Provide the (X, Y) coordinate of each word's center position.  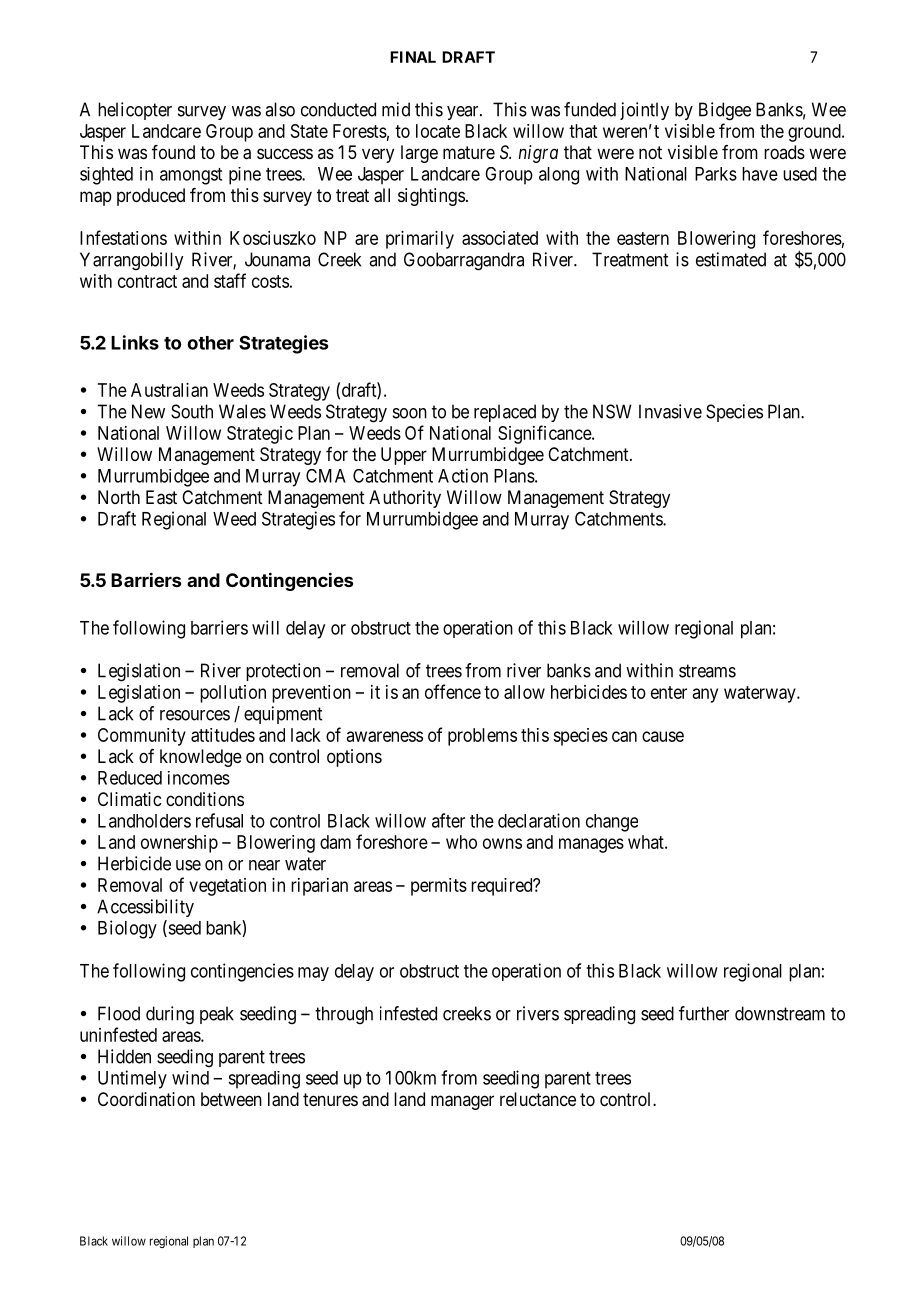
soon (410, 413)
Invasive (670, 411)
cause (663, 736)
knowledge (201, 758)
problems (482, 737)
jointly (644, 111)
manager (462, 1102)
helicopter (135, 111)
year (464, 113)
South (192, 411)
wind (190, 1078)
